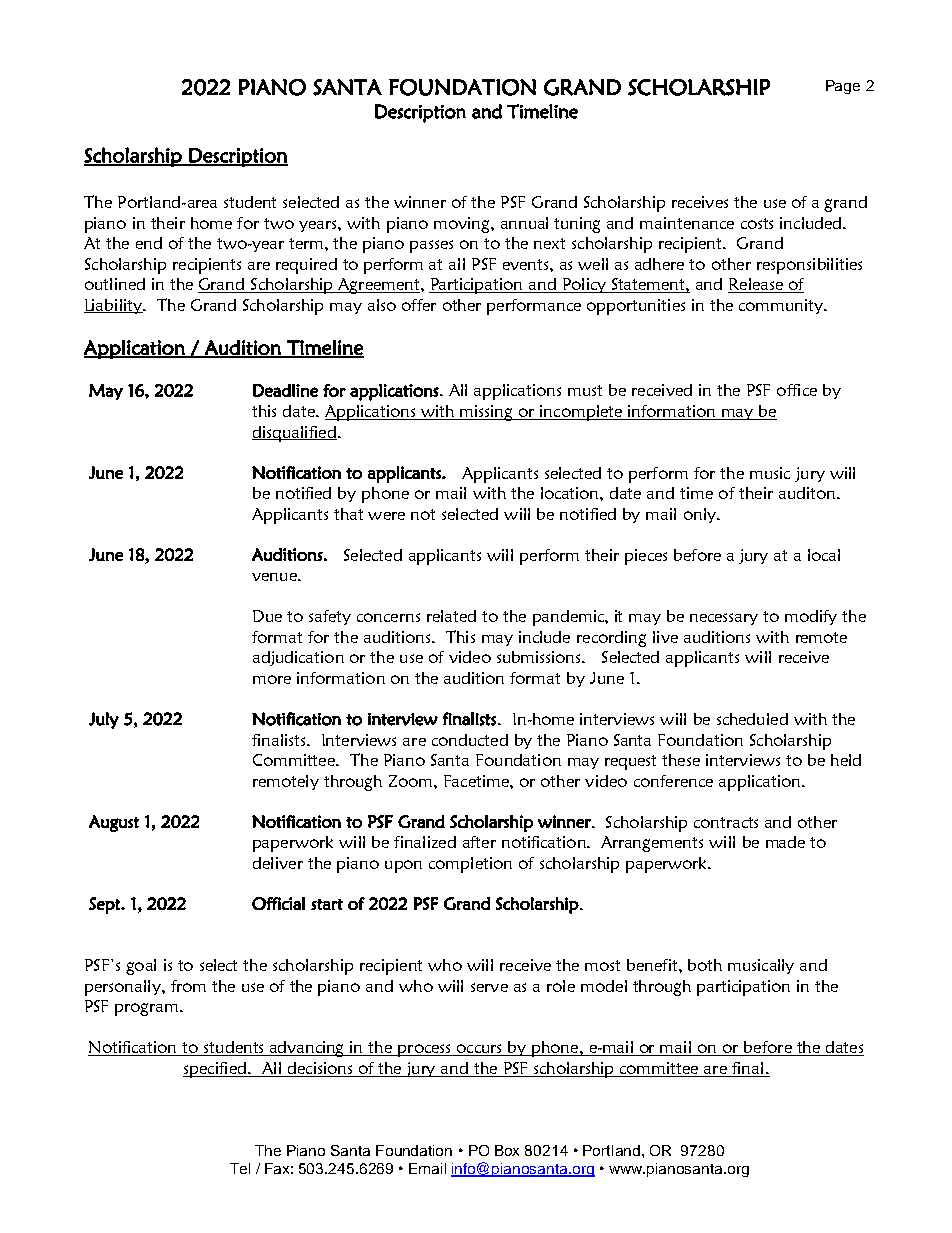 Image resolution: width=952 pixels, height=1233 pixels. What do you see at coordinates (486, 413) in the document?
I see `missing` at bounding box center [486, 413].
